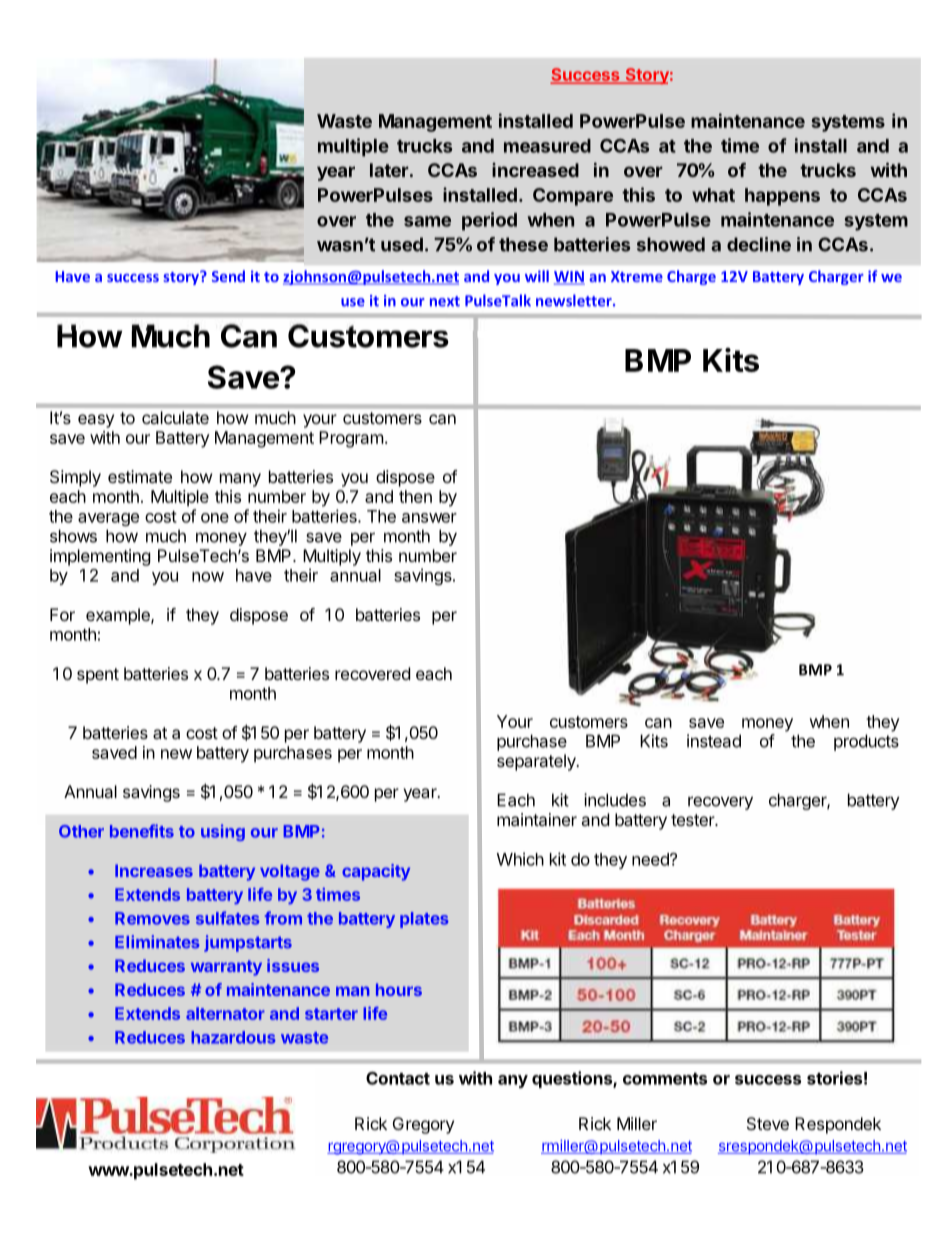 This screenshot has height=1233, width=952. I want to click on Steve, so click(768, 1123).
